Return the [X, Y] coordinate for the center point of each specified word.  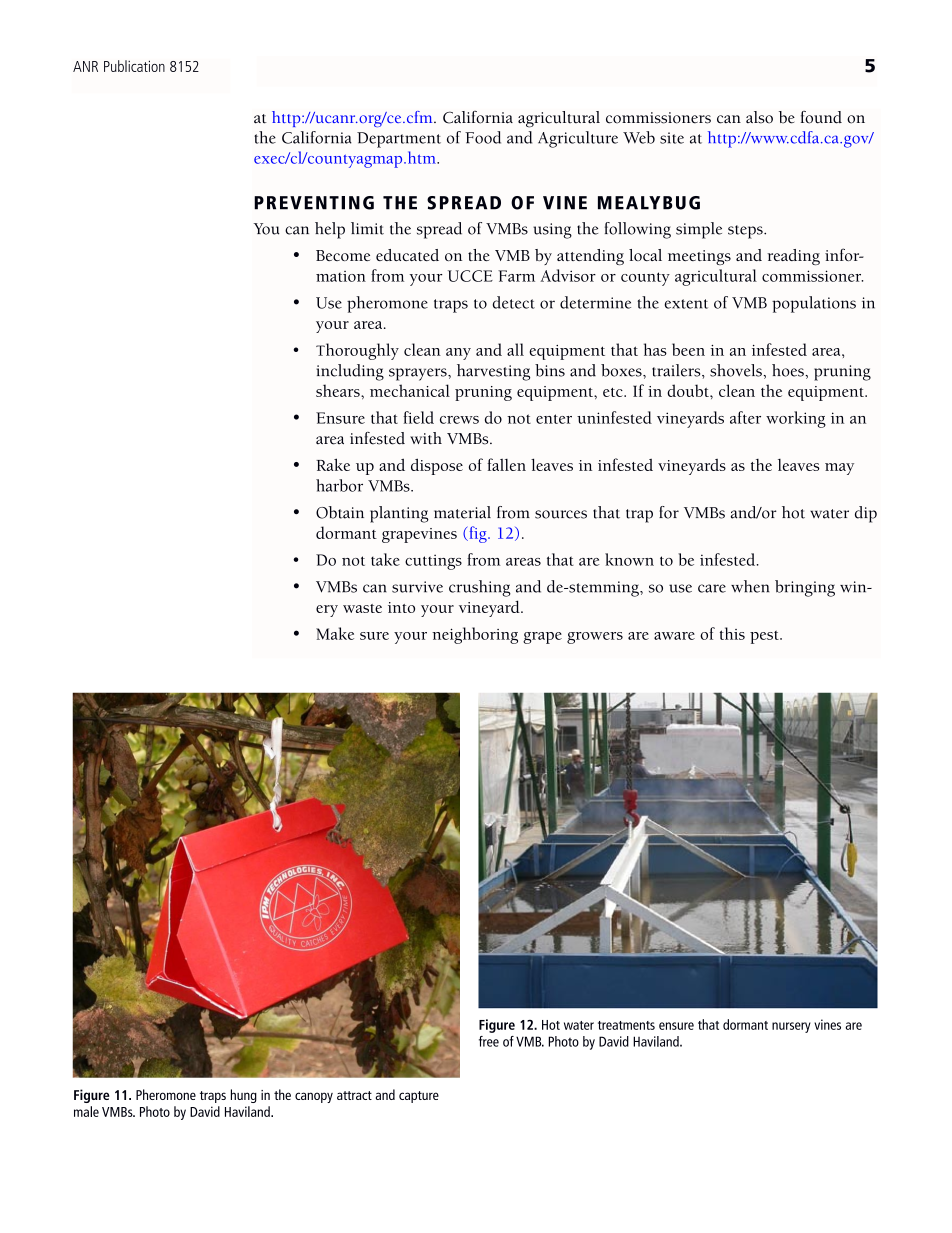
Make [335, 633]
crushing [480, 588]
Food [483, 137]
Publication [134, 66]
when [750, 586]
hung [244, 1096]
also [759, 117]
